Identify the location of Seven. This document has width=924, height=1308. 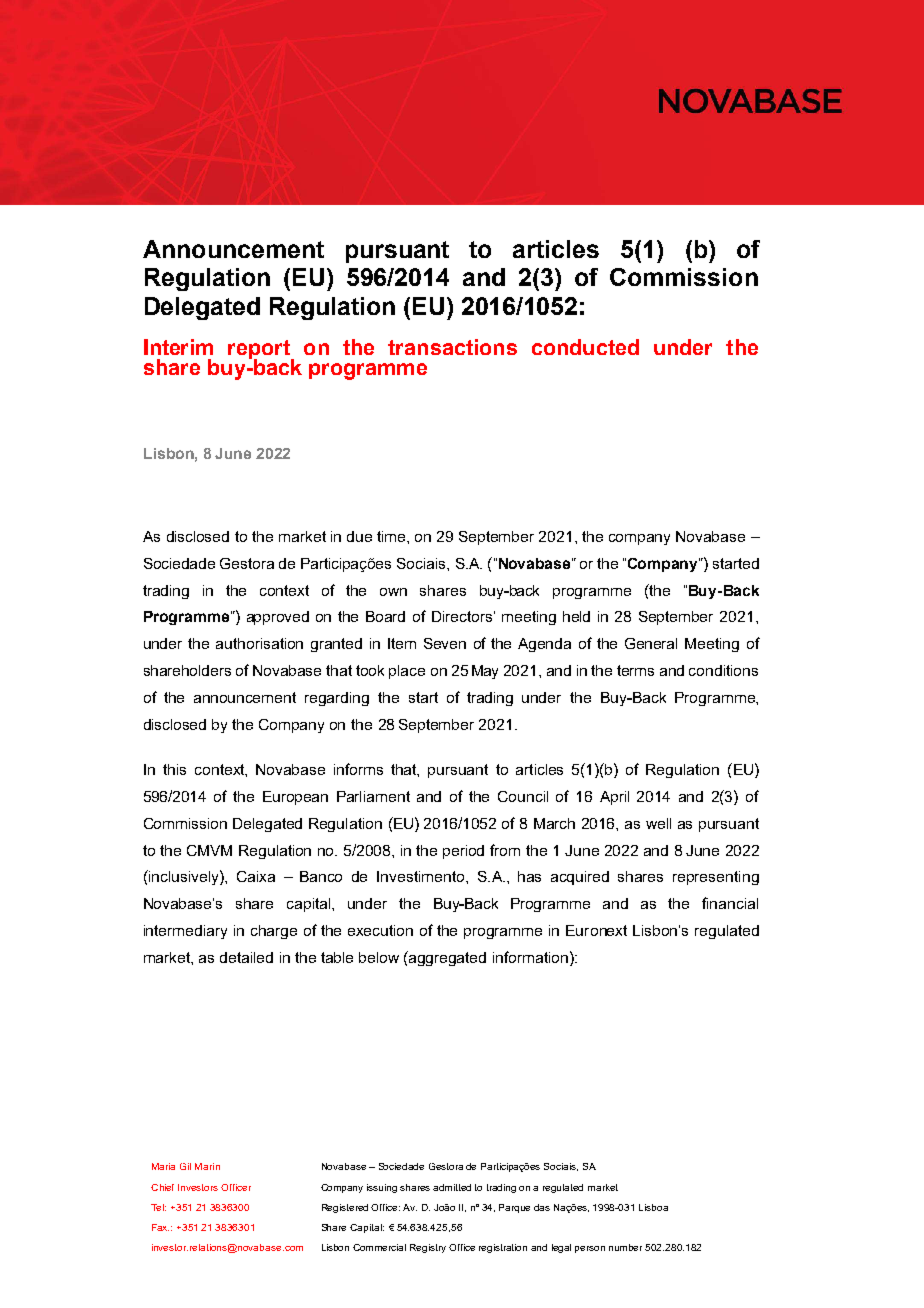
(445, 643).
